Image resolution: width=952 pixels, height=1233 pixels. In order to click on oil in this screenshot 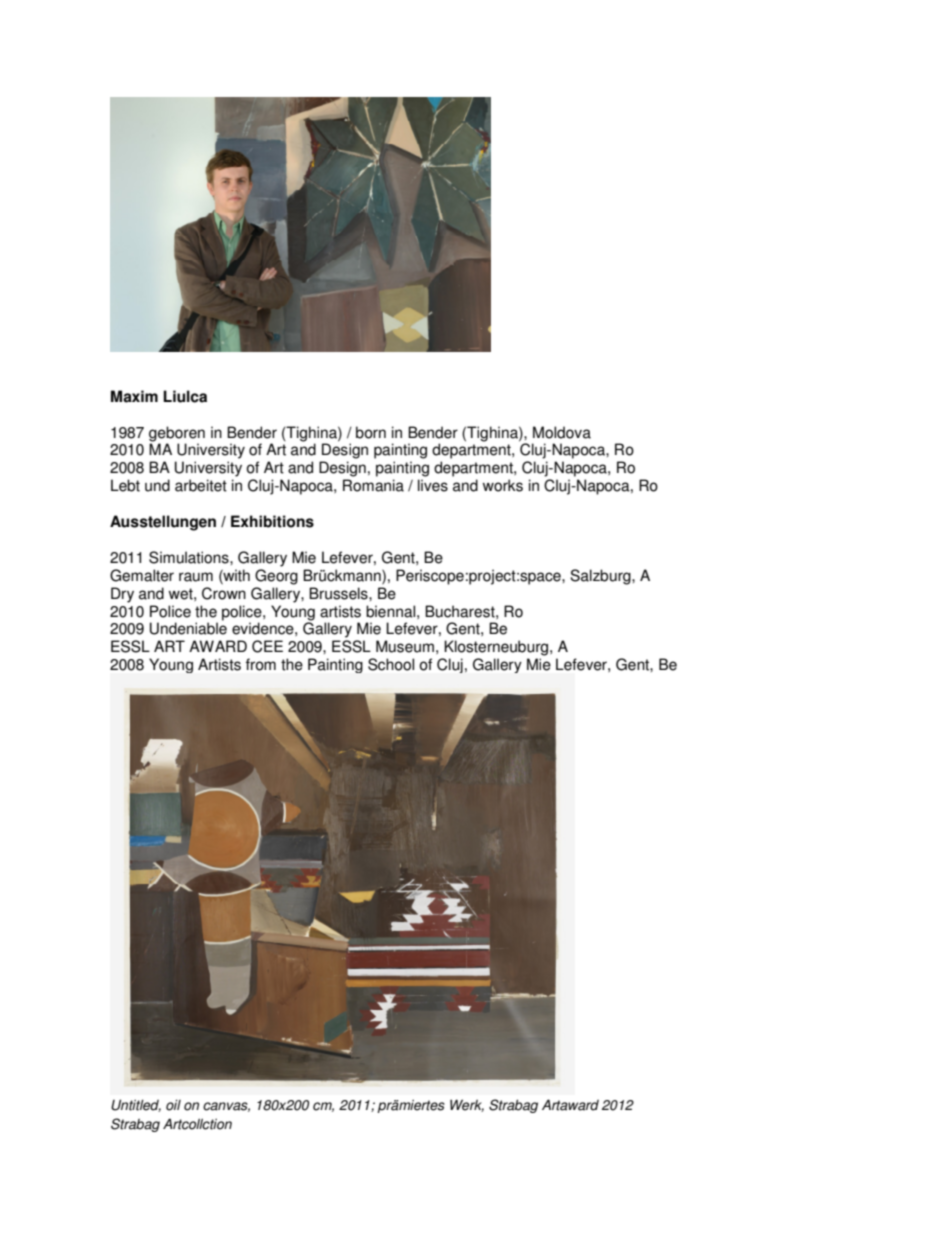, I will do `click(173, 1105)`.
